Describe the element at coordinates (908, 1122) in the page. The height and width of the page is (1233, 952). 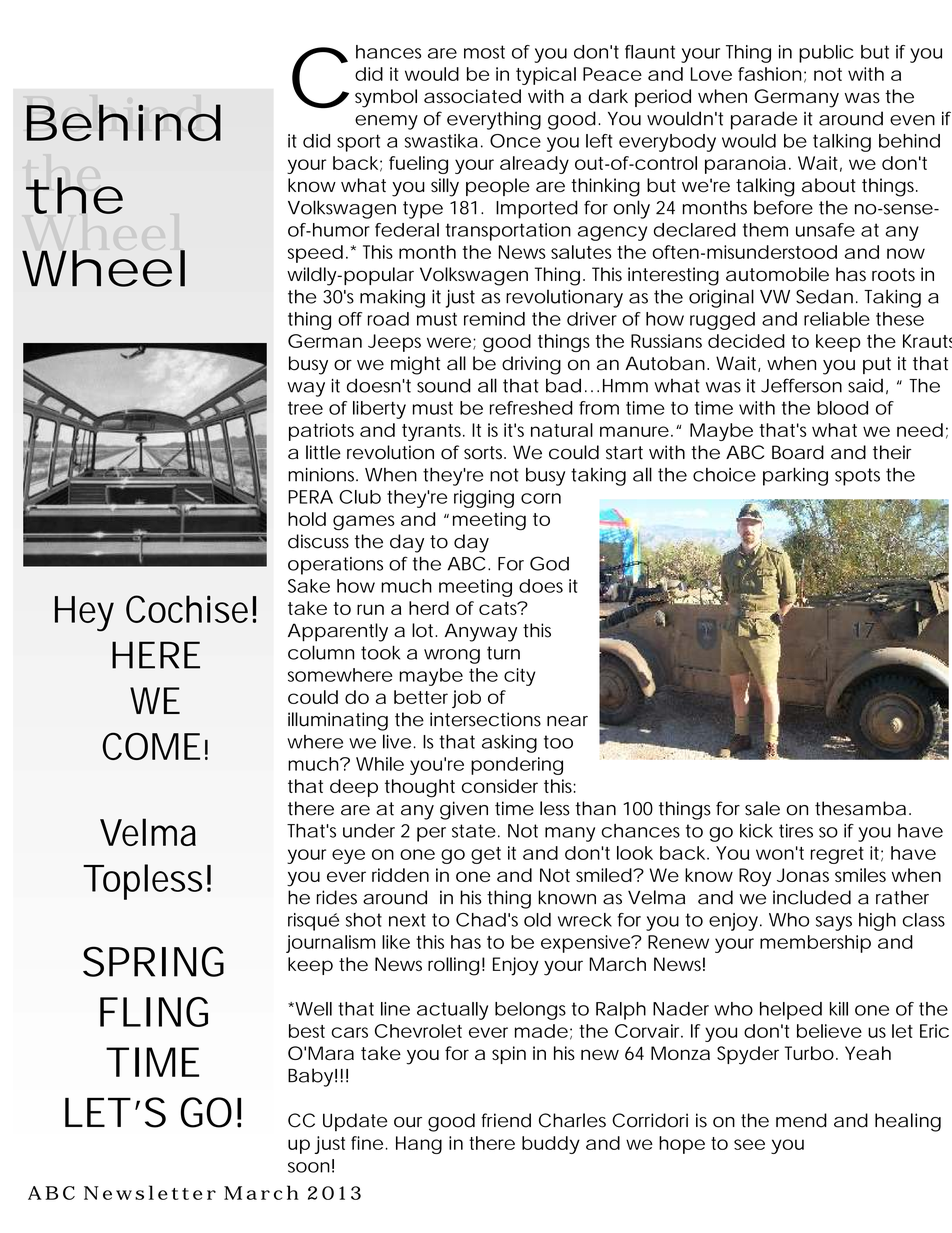
I see `healing` at that location.
